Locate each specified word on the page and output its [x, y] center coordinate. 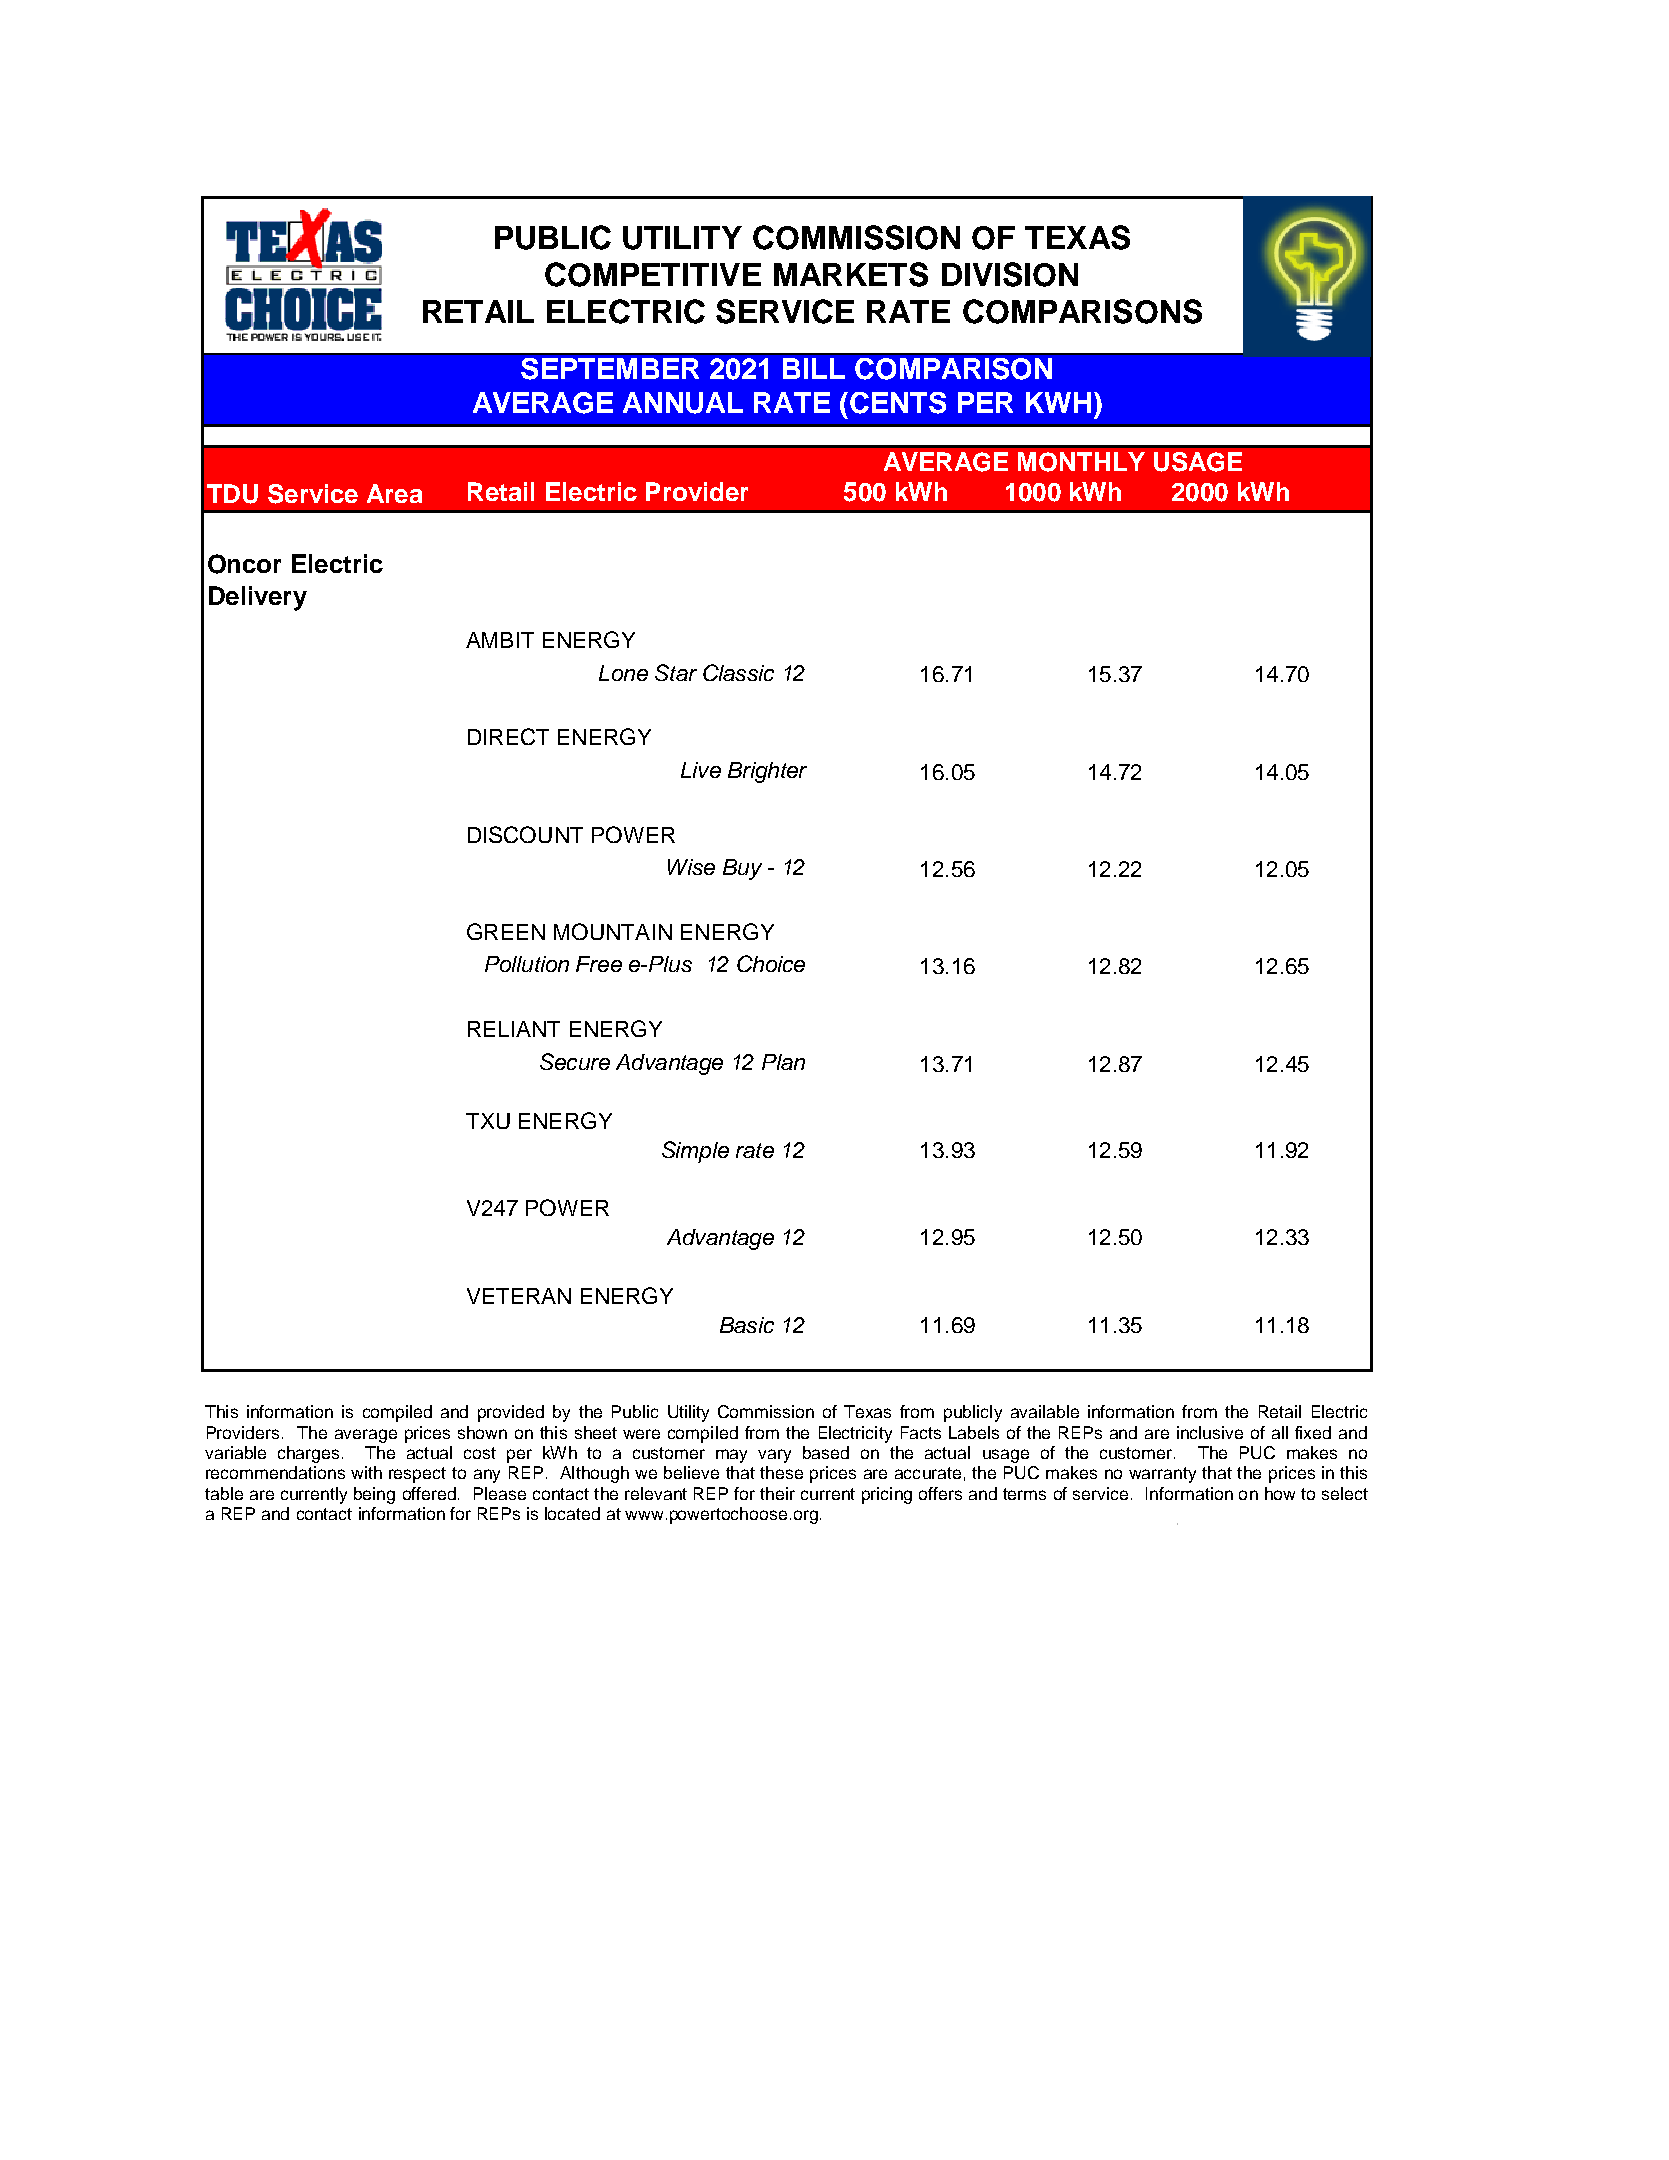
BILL [814, 368]
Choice [771, 963]
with [366, 1472]
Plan [783, 1062]
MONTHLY [1081, 462]
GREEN [506, 931]
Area [394, 493]
